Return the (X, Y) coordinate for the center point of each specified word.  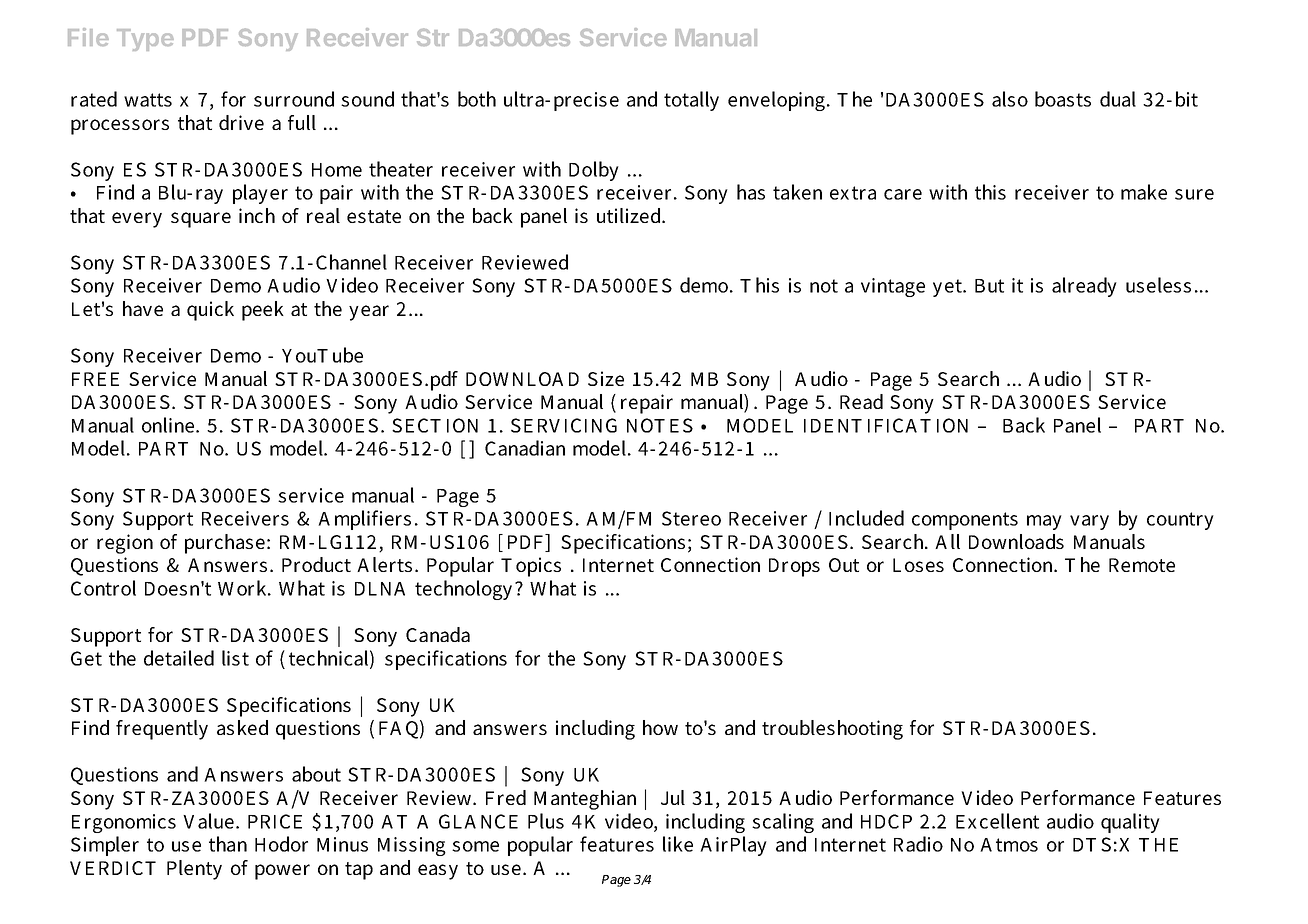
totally (691, 101)
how (660, 727)
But (989, 286)
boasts (1063, 99)
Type (145, 40)
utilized (630, 215)
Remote (1142, 565)
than (228, 844)
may (1044, 522)
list (235, 658)
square (201, 220)
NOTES (660, 425)
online (168, 425)
